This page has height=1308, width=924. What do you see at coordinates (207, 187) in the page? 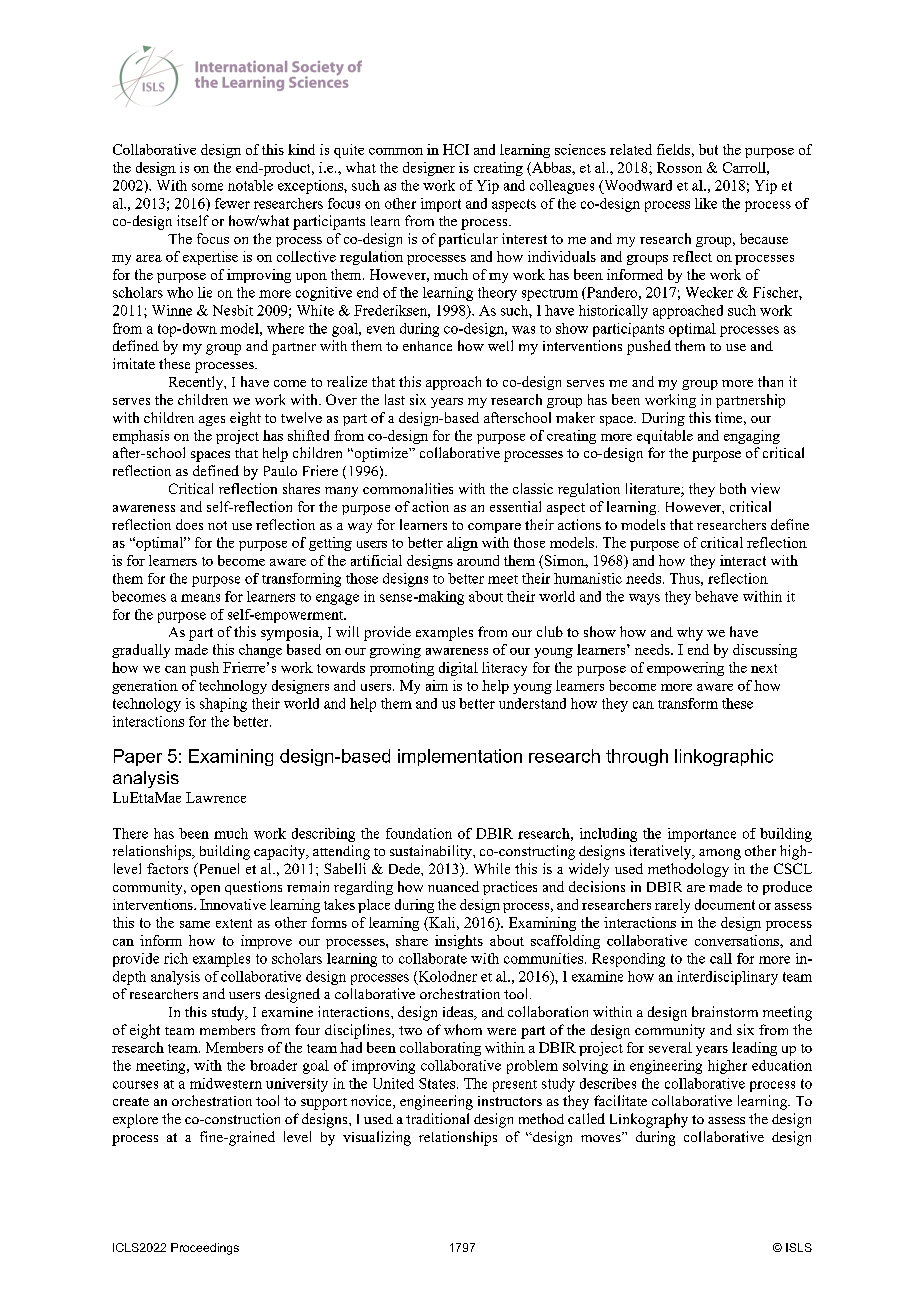
I see `some` at bounding box center [207, 187].
